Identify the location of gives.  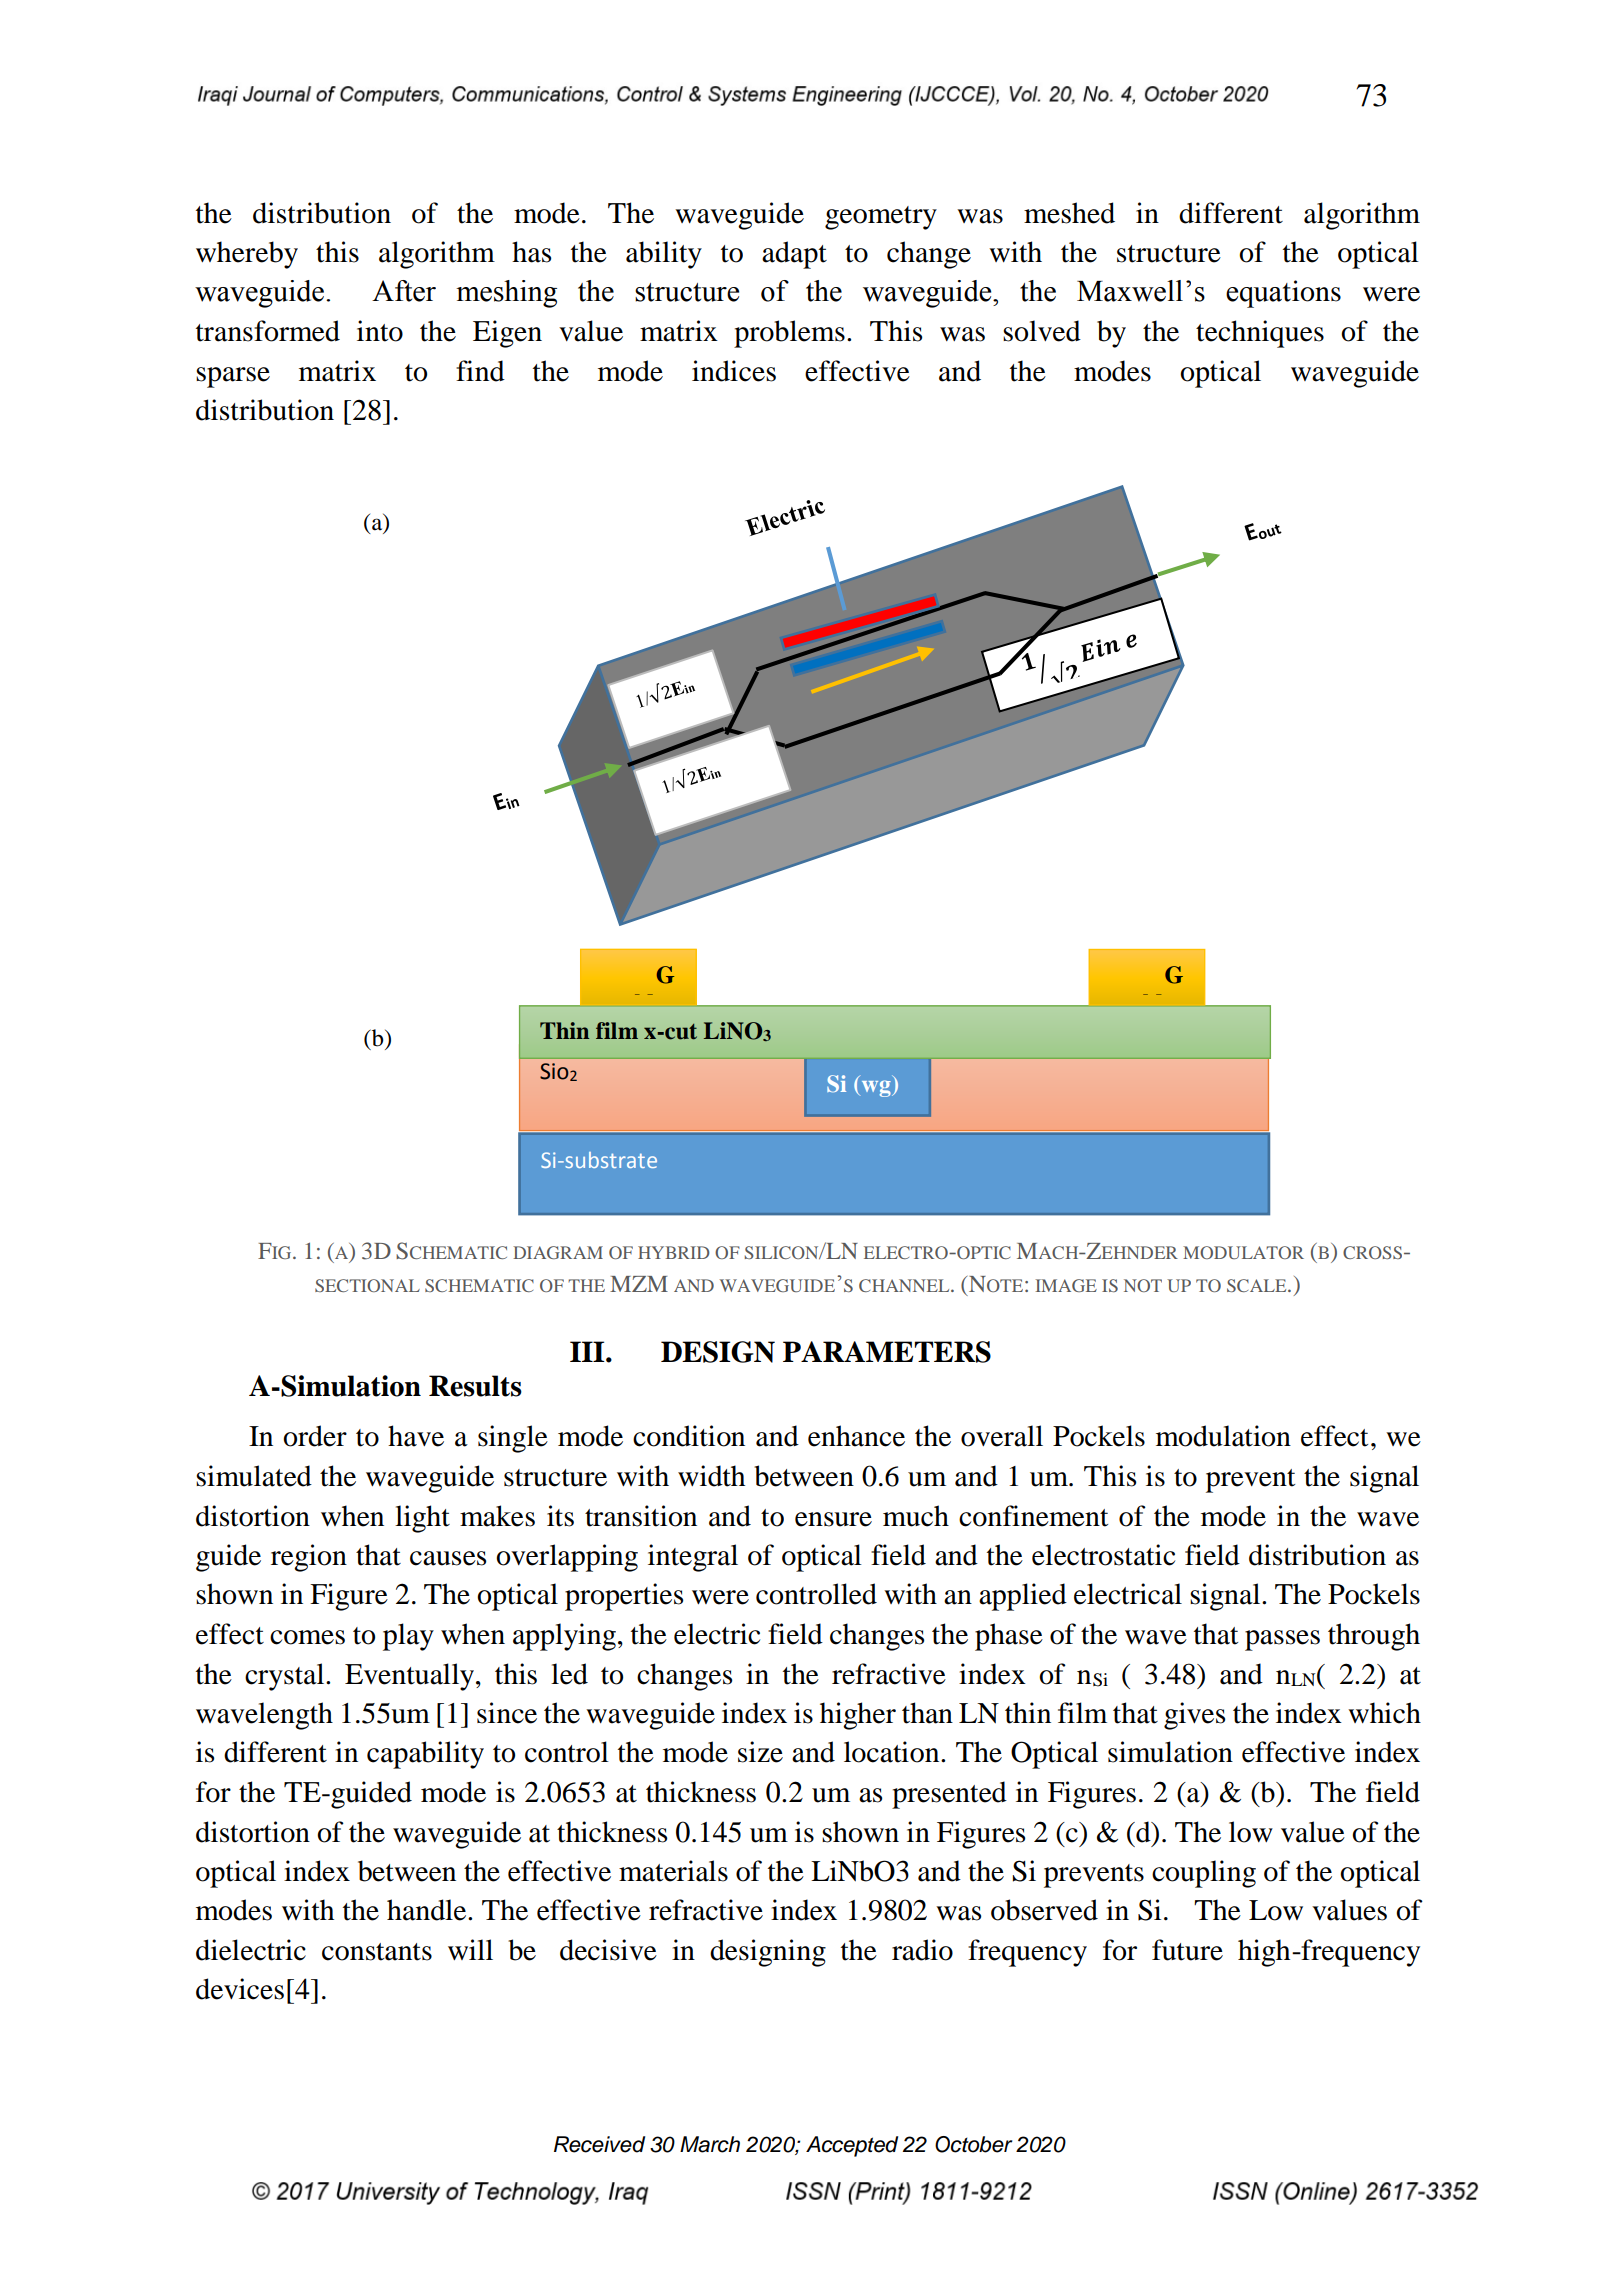
(1194, 1716).
